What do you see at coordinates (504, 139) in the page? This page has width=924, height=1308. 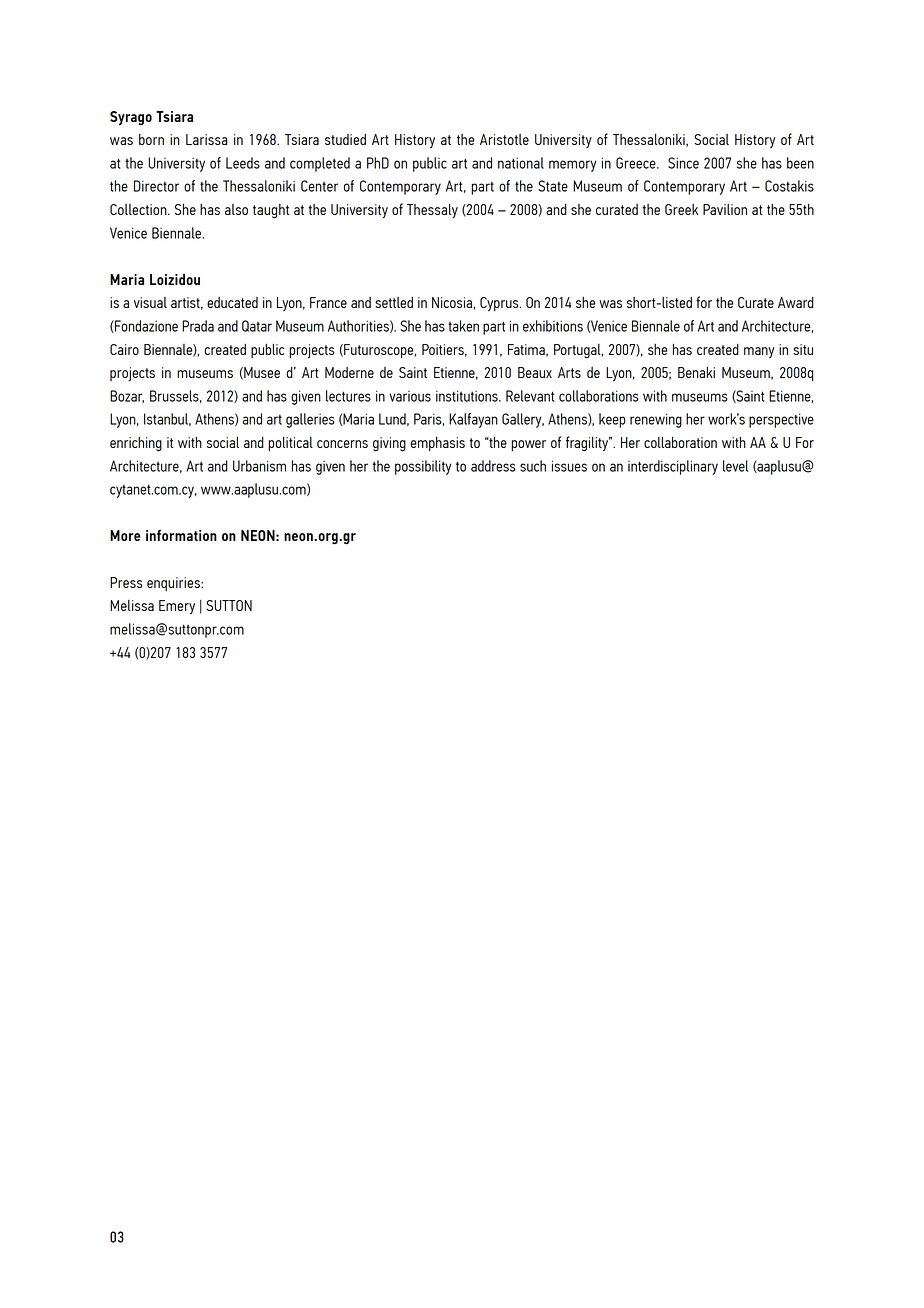 I see `Aristotle` at bounding box center [504, 139].
